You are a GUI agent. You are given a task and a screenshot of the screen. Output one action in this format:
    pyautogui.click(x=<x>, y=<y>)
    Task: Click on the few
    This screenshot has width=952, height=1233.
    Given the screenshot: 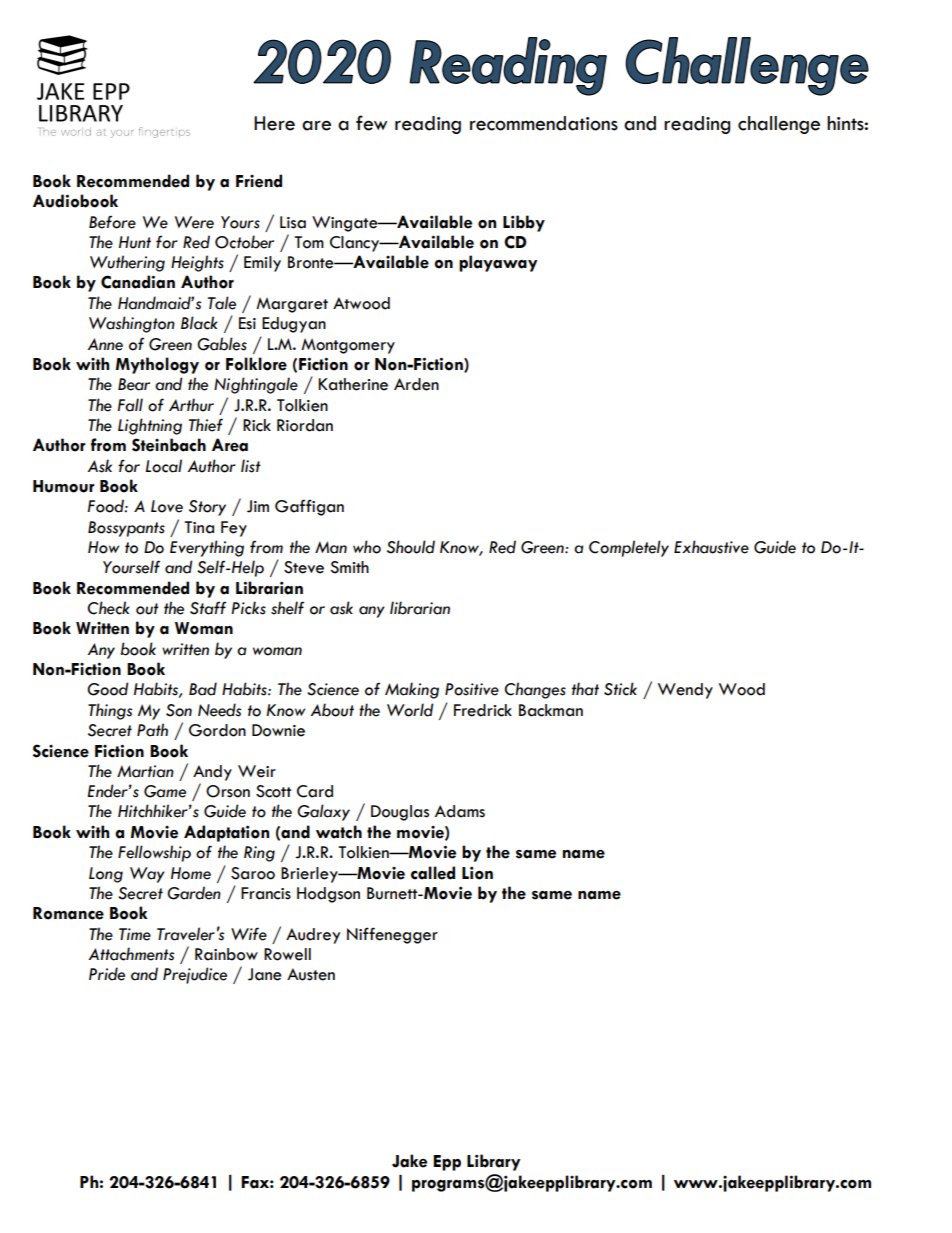 What is the action you would take?
    pyautogui.click(x=371, y=123)
